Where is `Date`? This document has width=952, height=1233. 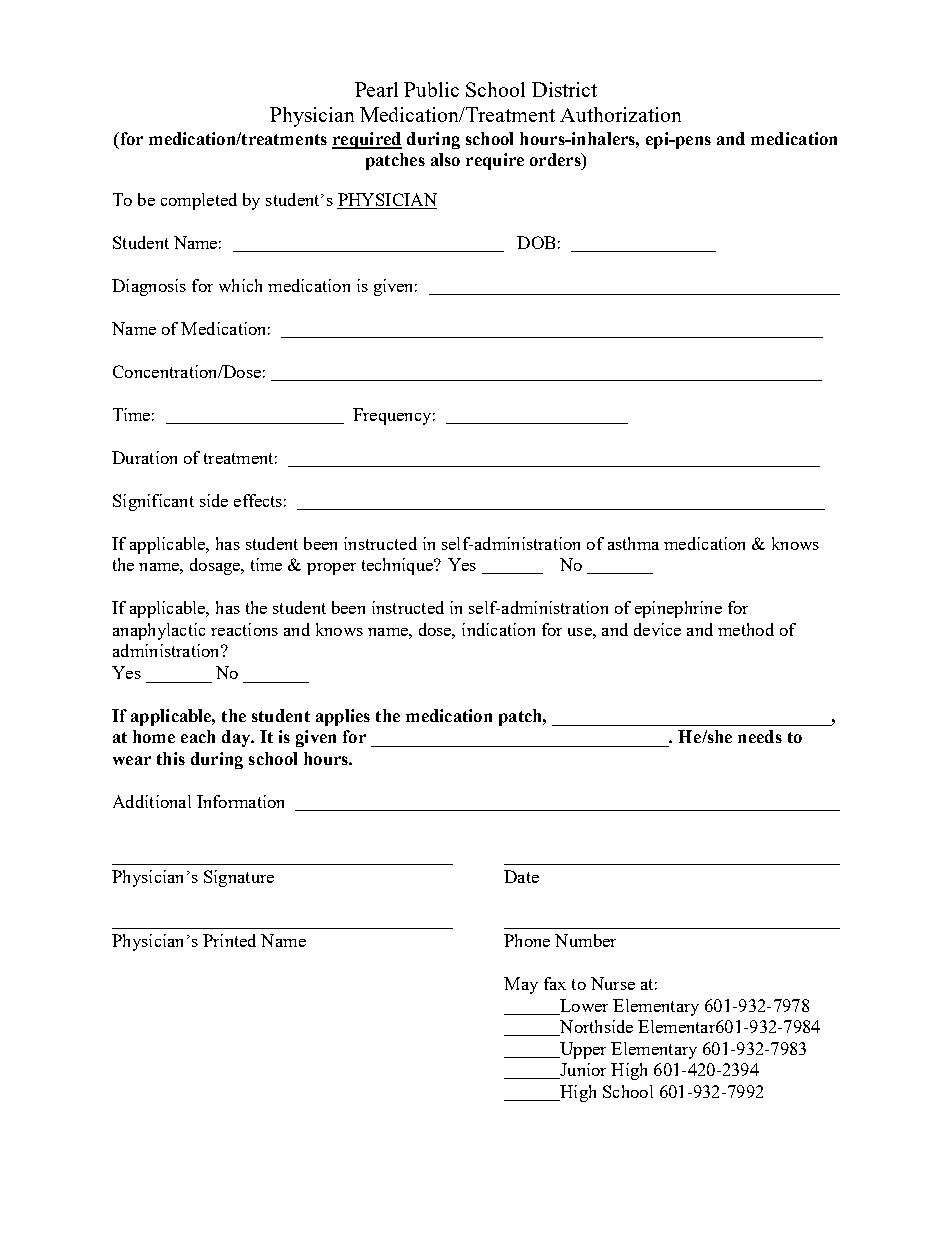 Date is located at coordinates (521, 876).
